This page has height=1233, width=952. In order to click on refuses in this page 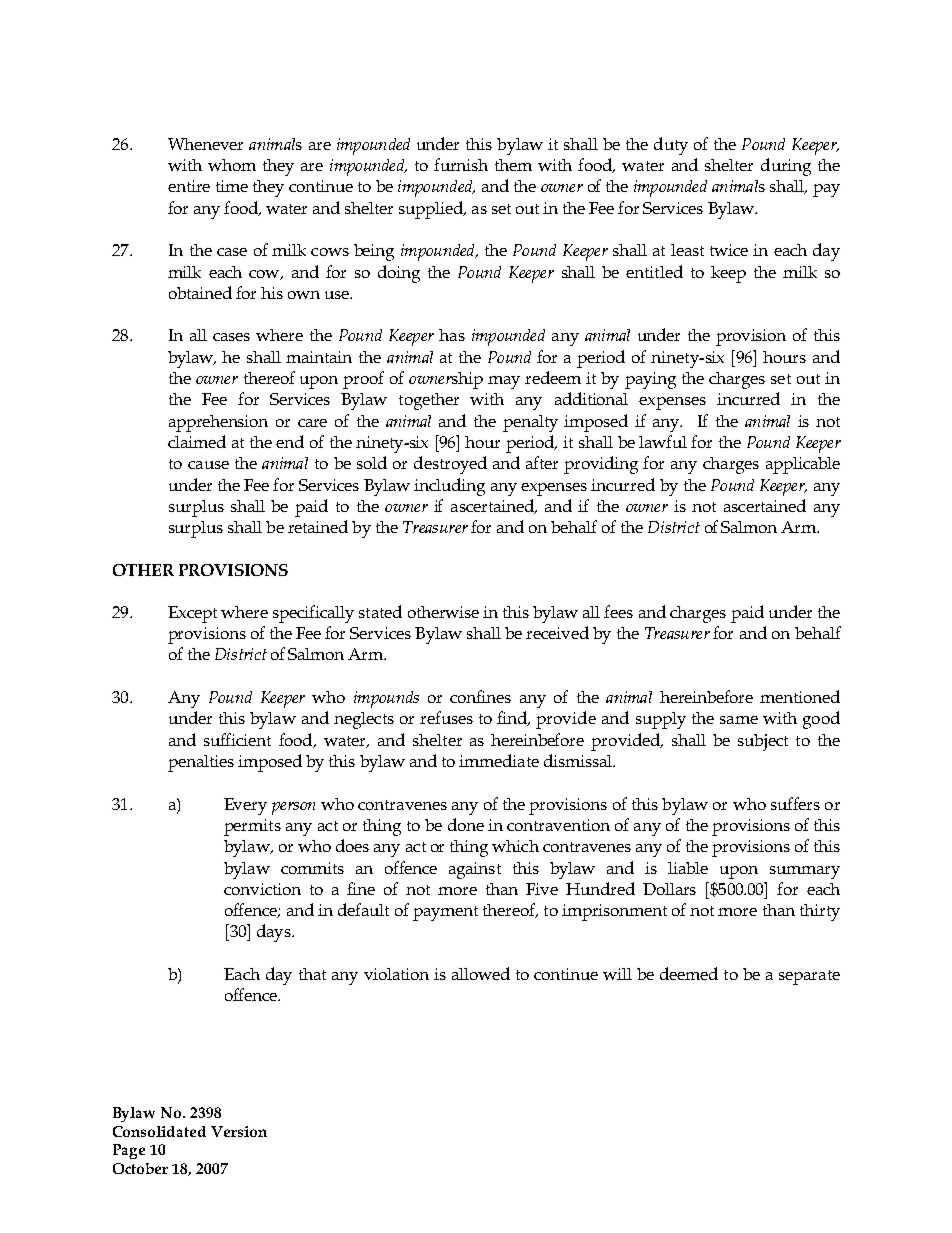, I will do `click(446, 717)`.
